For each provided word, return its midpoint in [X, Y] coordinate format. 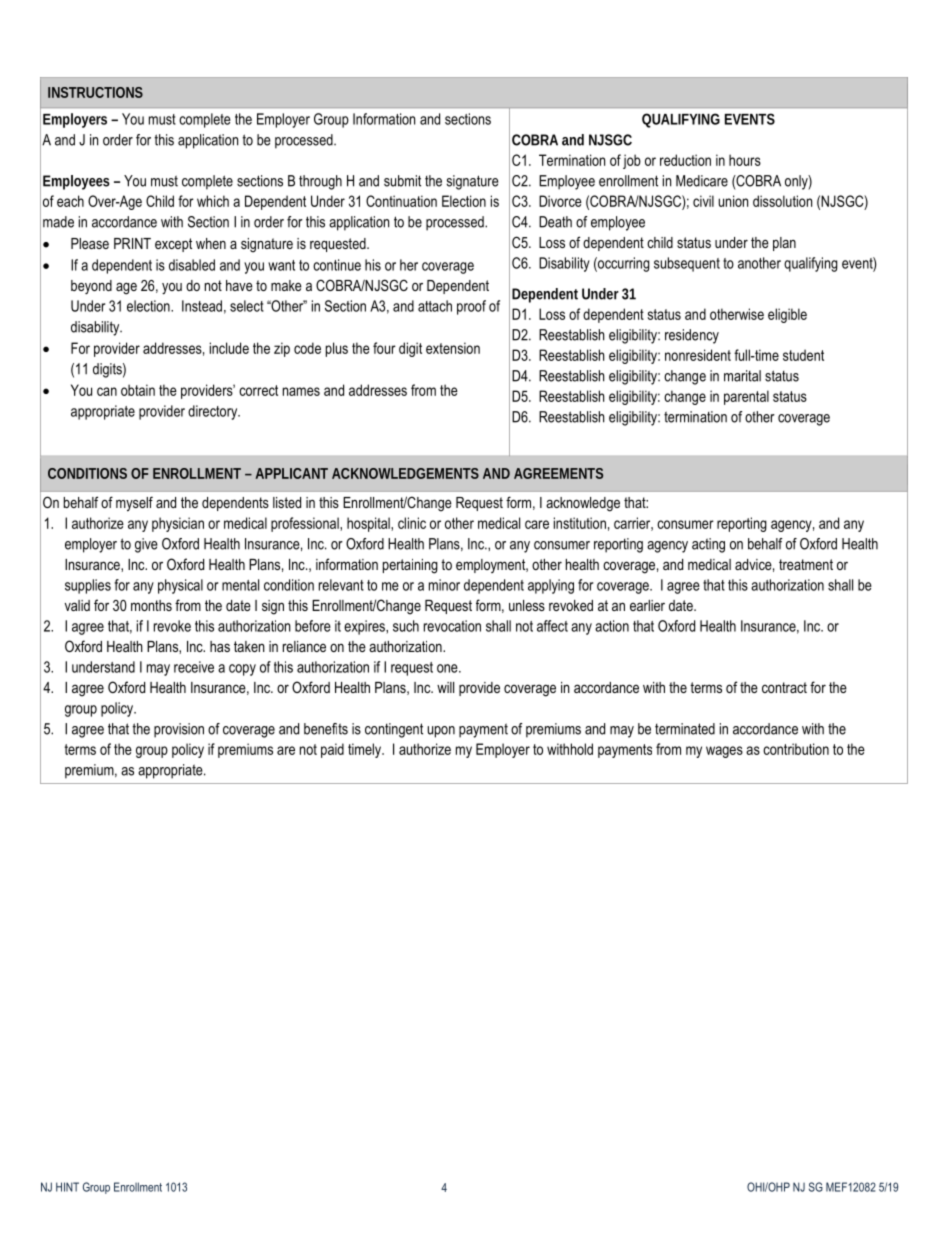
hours [745, 160]
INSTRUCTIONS [95, 92]
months [151, 605]
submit [402, 181]
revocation [452, 626]
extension [453, 348]
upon [441, 732]
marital [742, 376]
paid [332, 750]
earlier [647, 605]
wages [724, 752]
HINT [67, 1187]
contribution [796, 749]
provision [179, 730]
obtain [138, 390]
